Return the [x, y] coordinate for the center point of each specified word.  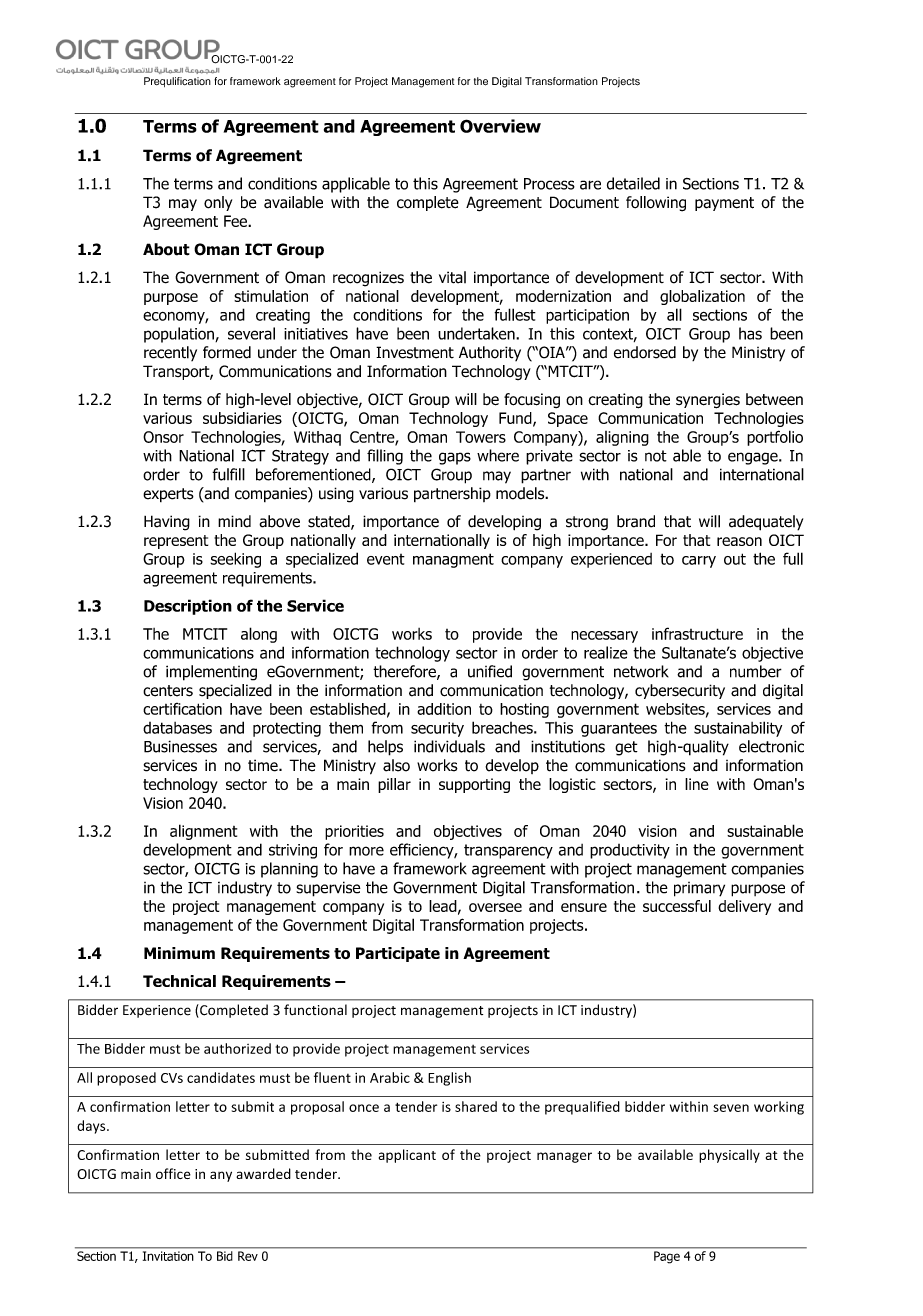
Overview [500, 126]
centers [168, 691]
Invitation [168, 1256]
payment [724, 204]
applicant [407, 1156]
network [641, 671]
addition [444, 709]
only [218, 203]
